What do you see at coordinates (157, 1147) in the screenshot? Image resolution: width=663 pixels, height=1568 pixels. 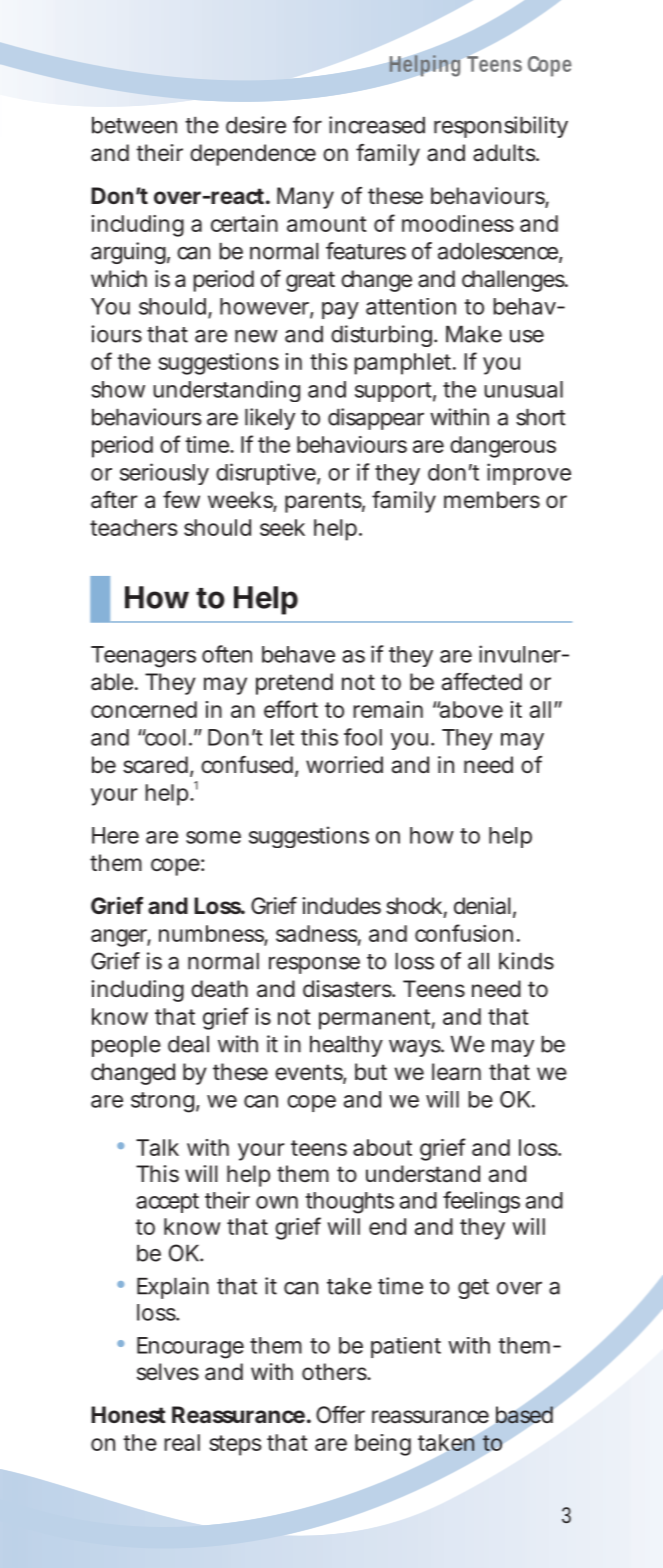 I see `Talk` at bounding box center [157, 1147].
